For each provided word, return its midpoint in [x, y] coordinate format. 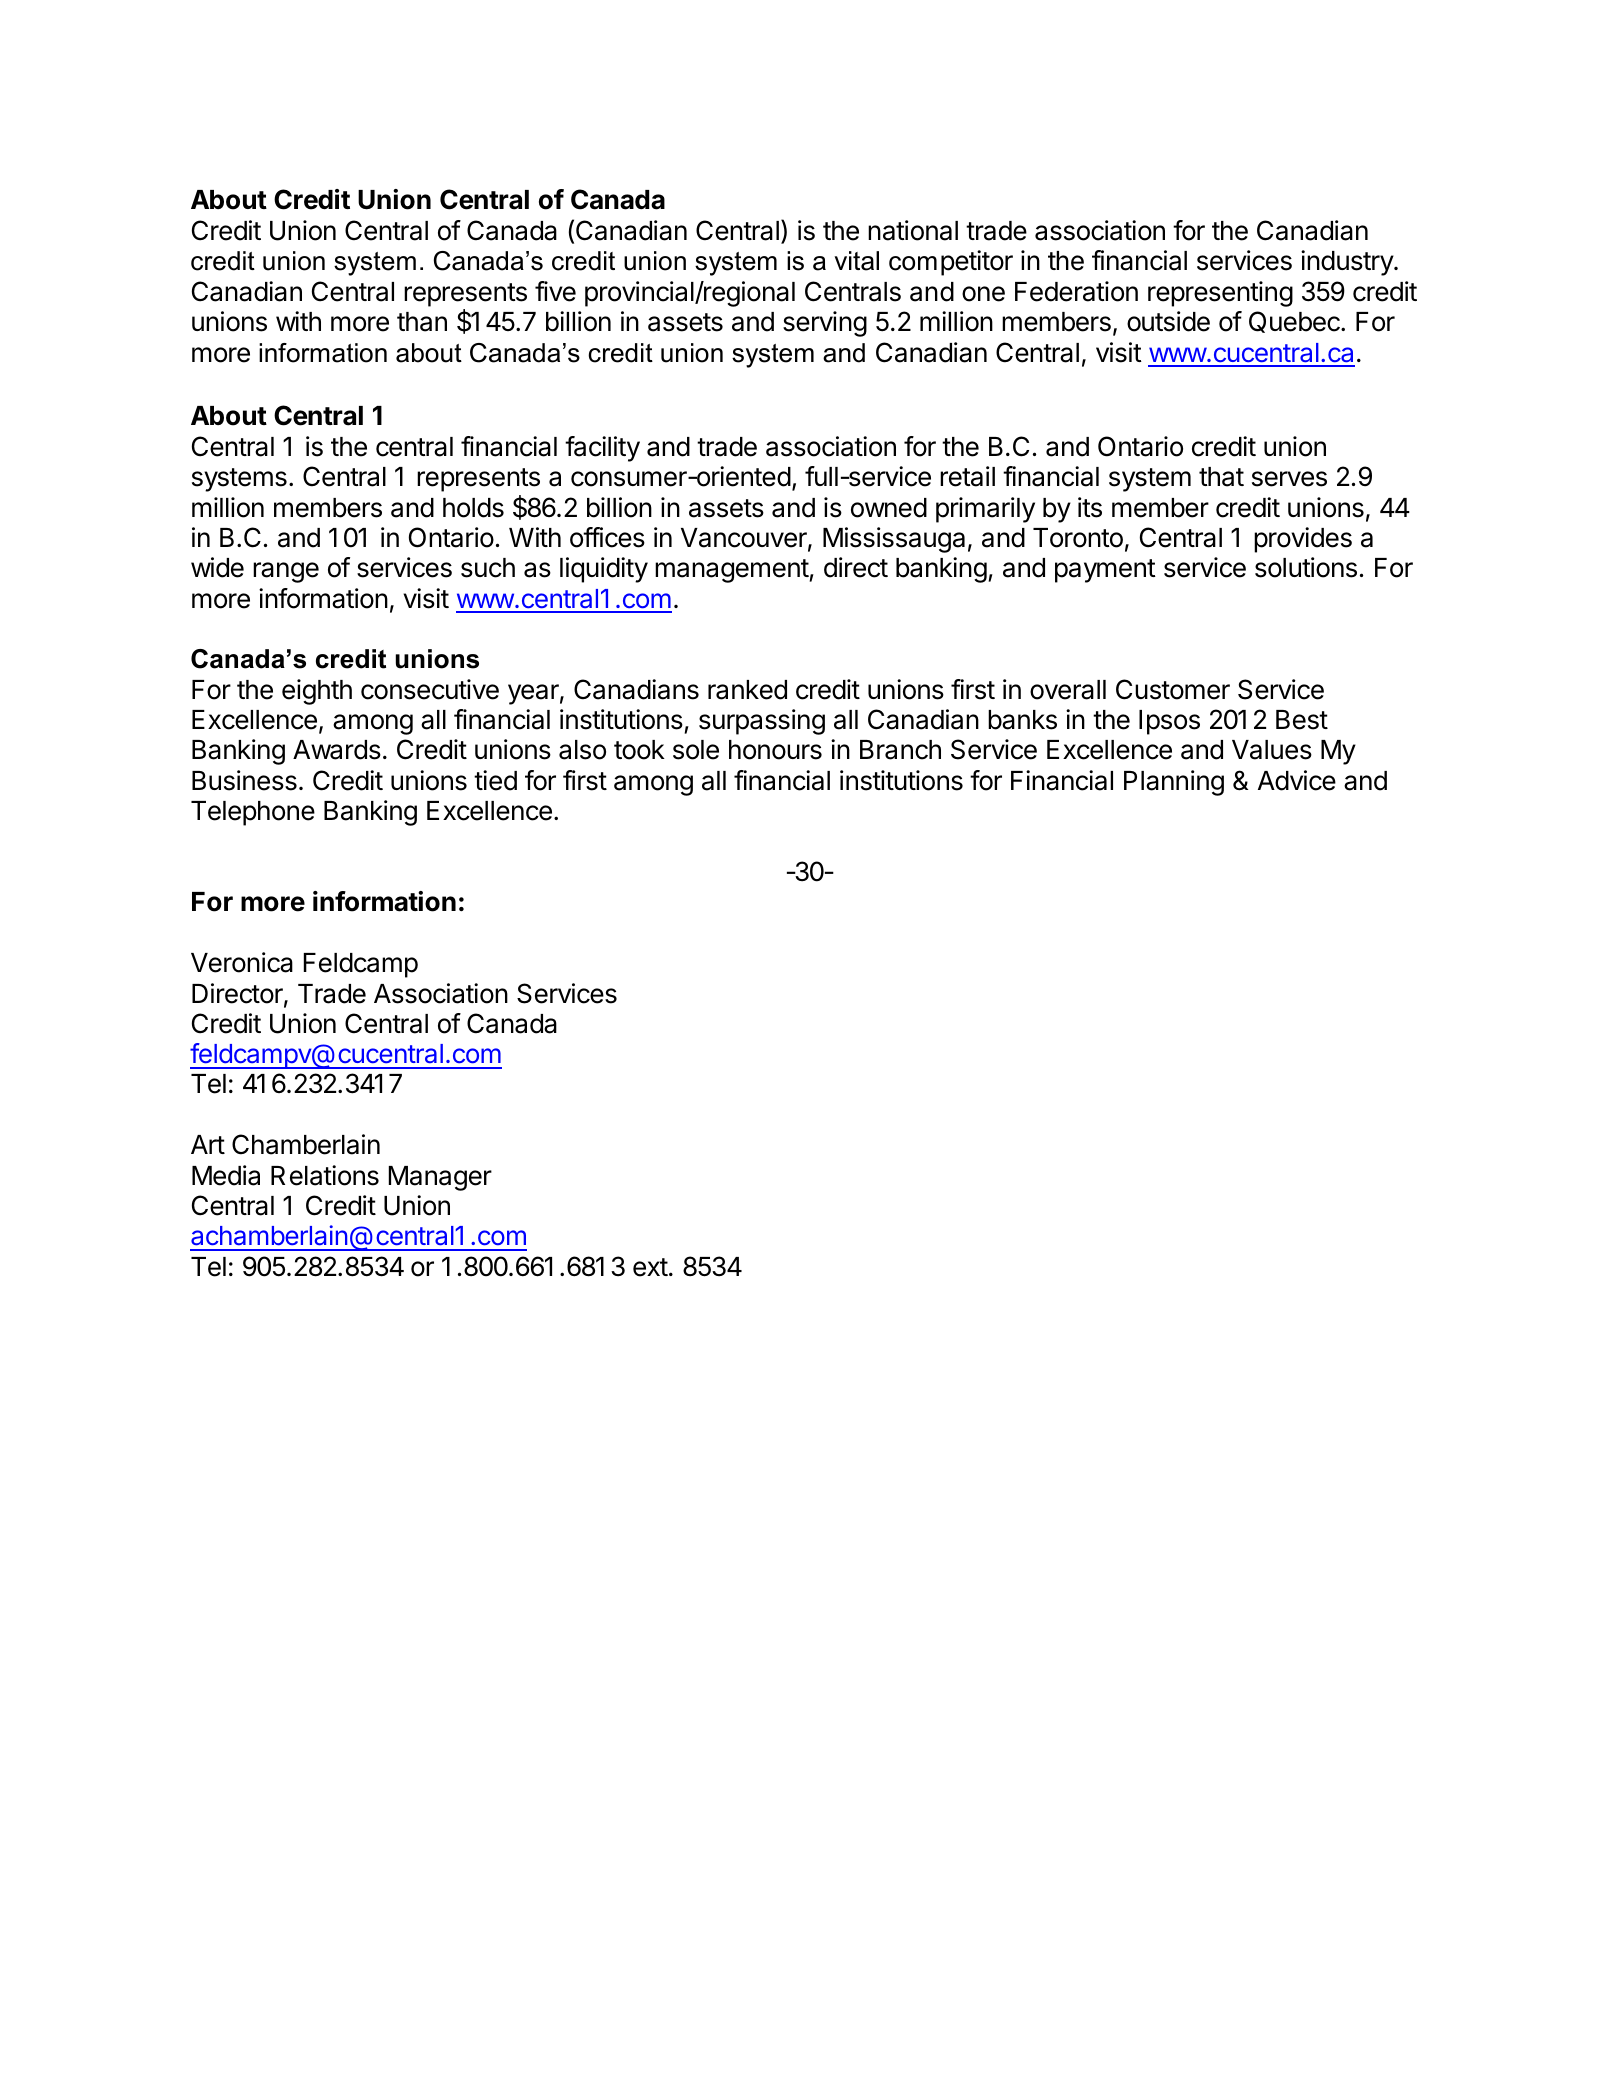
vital [856, 261]
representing [1220, 294]
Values [1272, 750]
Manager [440, 1178]
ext [650, 1267]
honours [775, 750]
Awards [337, 750]
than [422, 322]
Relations [325, 1175]
